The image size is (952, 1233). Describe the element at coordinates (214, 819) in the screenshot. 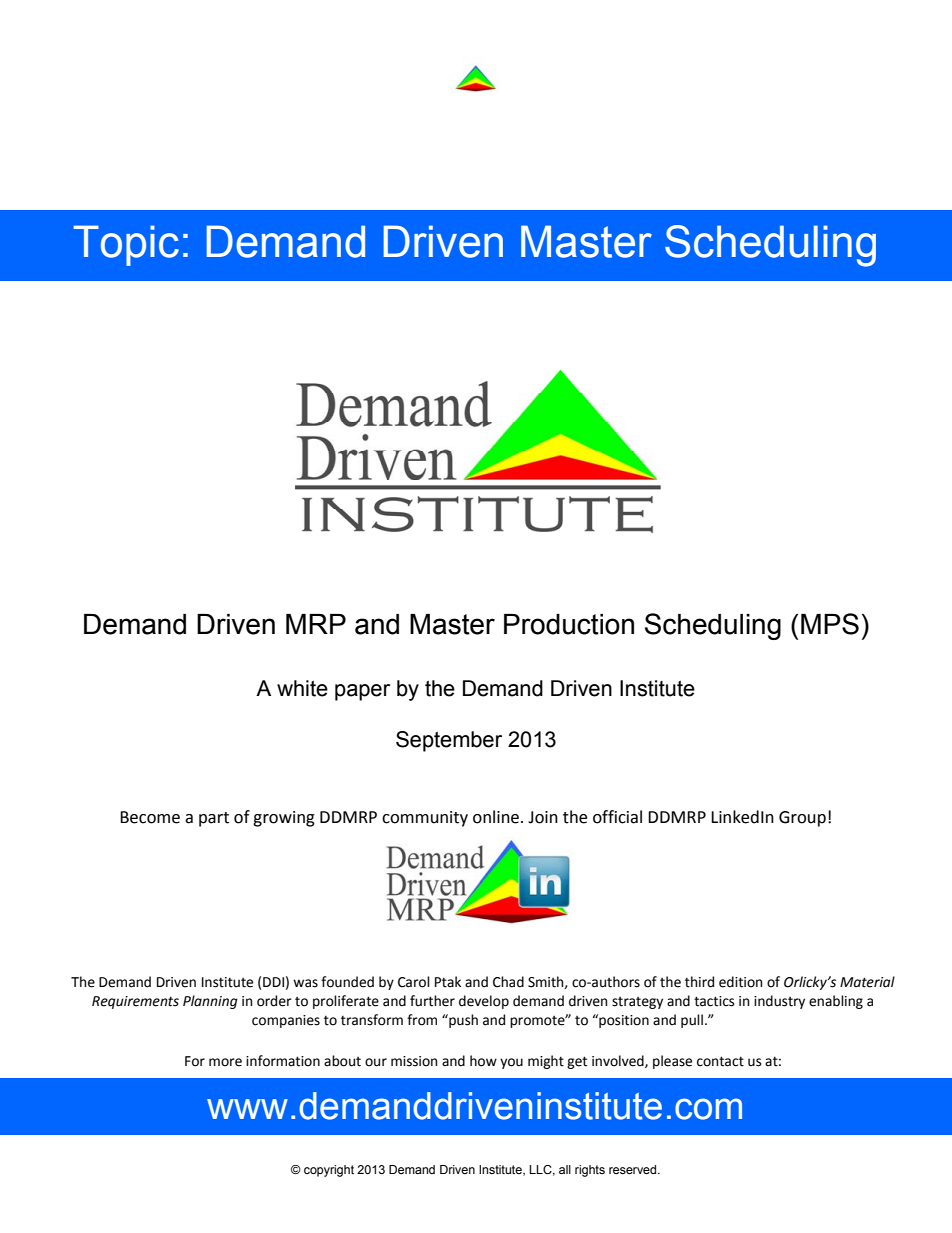

I see `part` at that location.
